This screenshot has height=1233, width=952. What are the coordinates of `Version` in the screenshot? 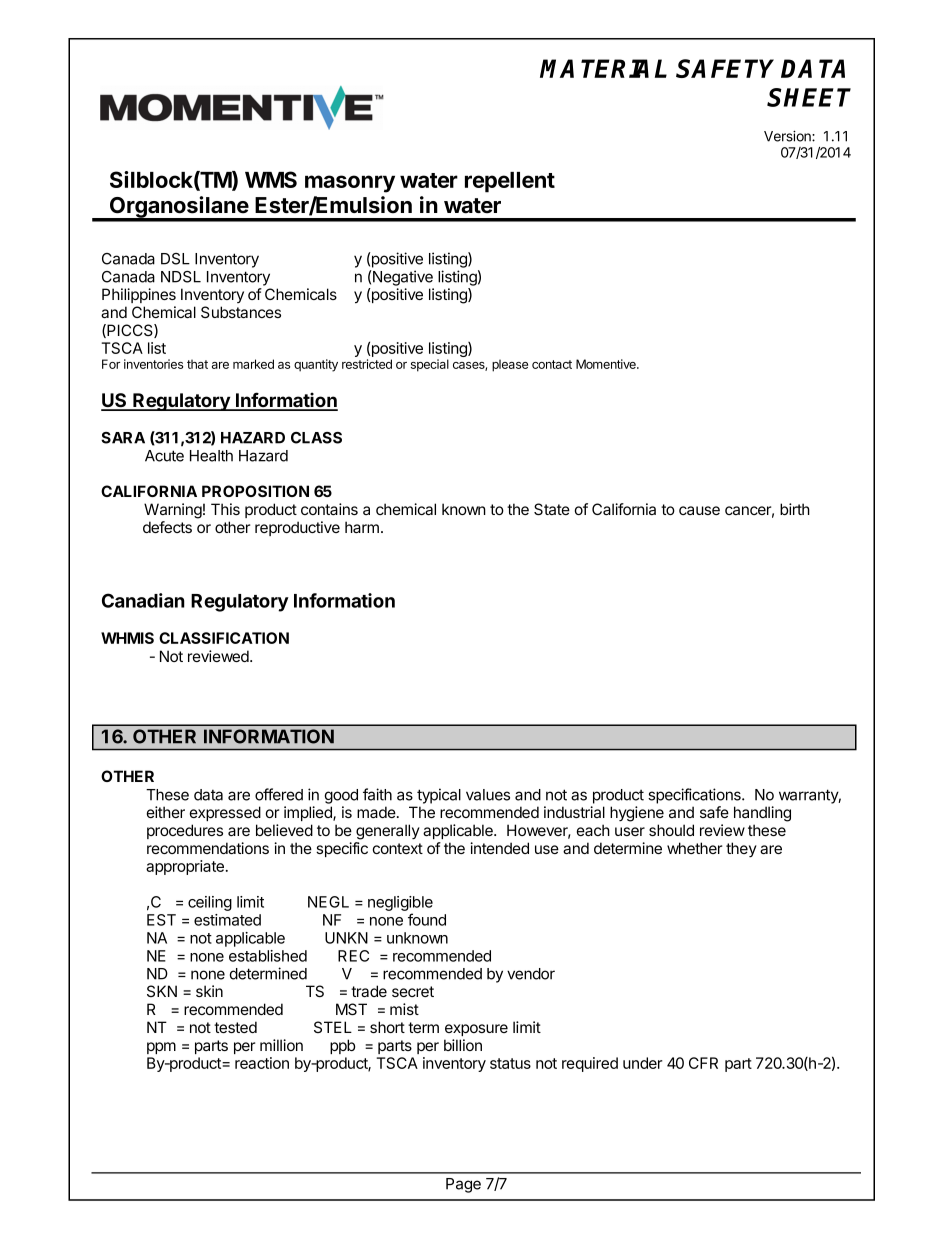 It's located at (788, 136).
